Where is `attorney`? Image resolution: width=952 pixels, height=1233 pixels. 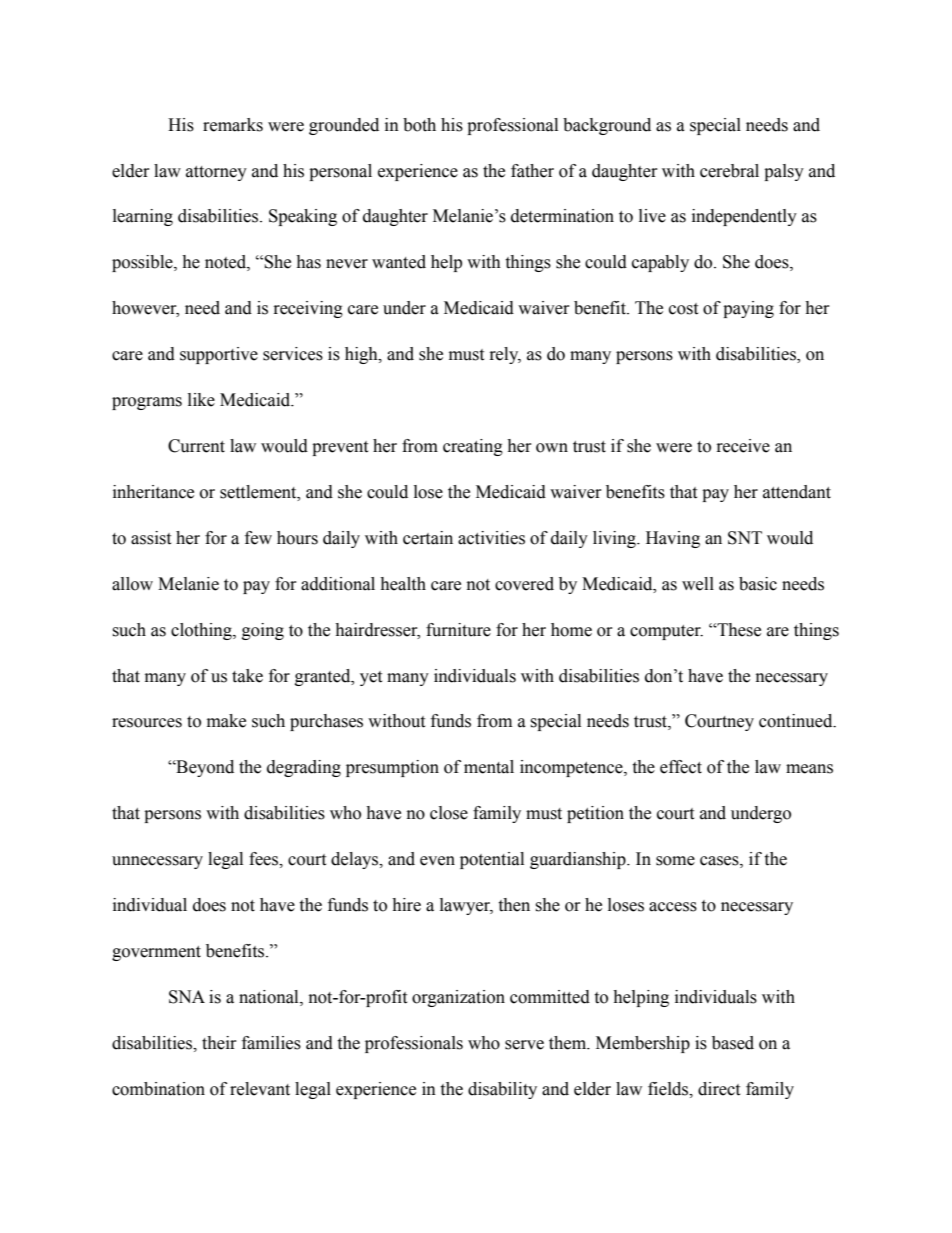 attorney is located at coordinates (216, 173).
